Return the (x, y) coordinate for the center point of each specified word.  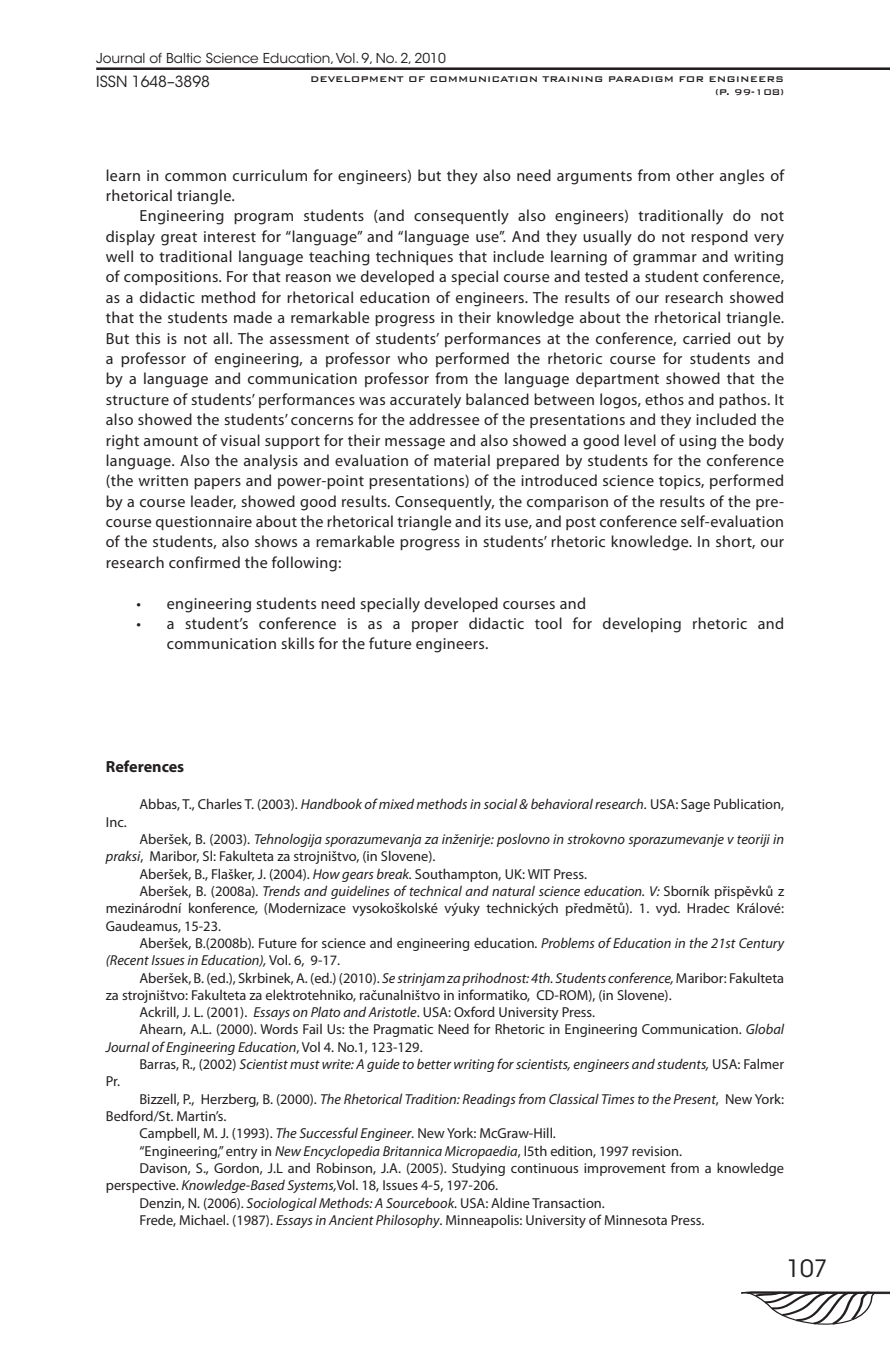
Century (762, 944)
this (147, 338)
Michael (203, 1219)
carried (706, 338)
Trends (281, 890)
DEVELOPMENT (357, 79)
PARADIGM (641, 79)
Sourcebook (421, 1202)
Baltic (184, 58)
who (412, 358)
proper (435, 626)
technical (436, 890)
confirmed (204, 562)
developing (642, 625)
